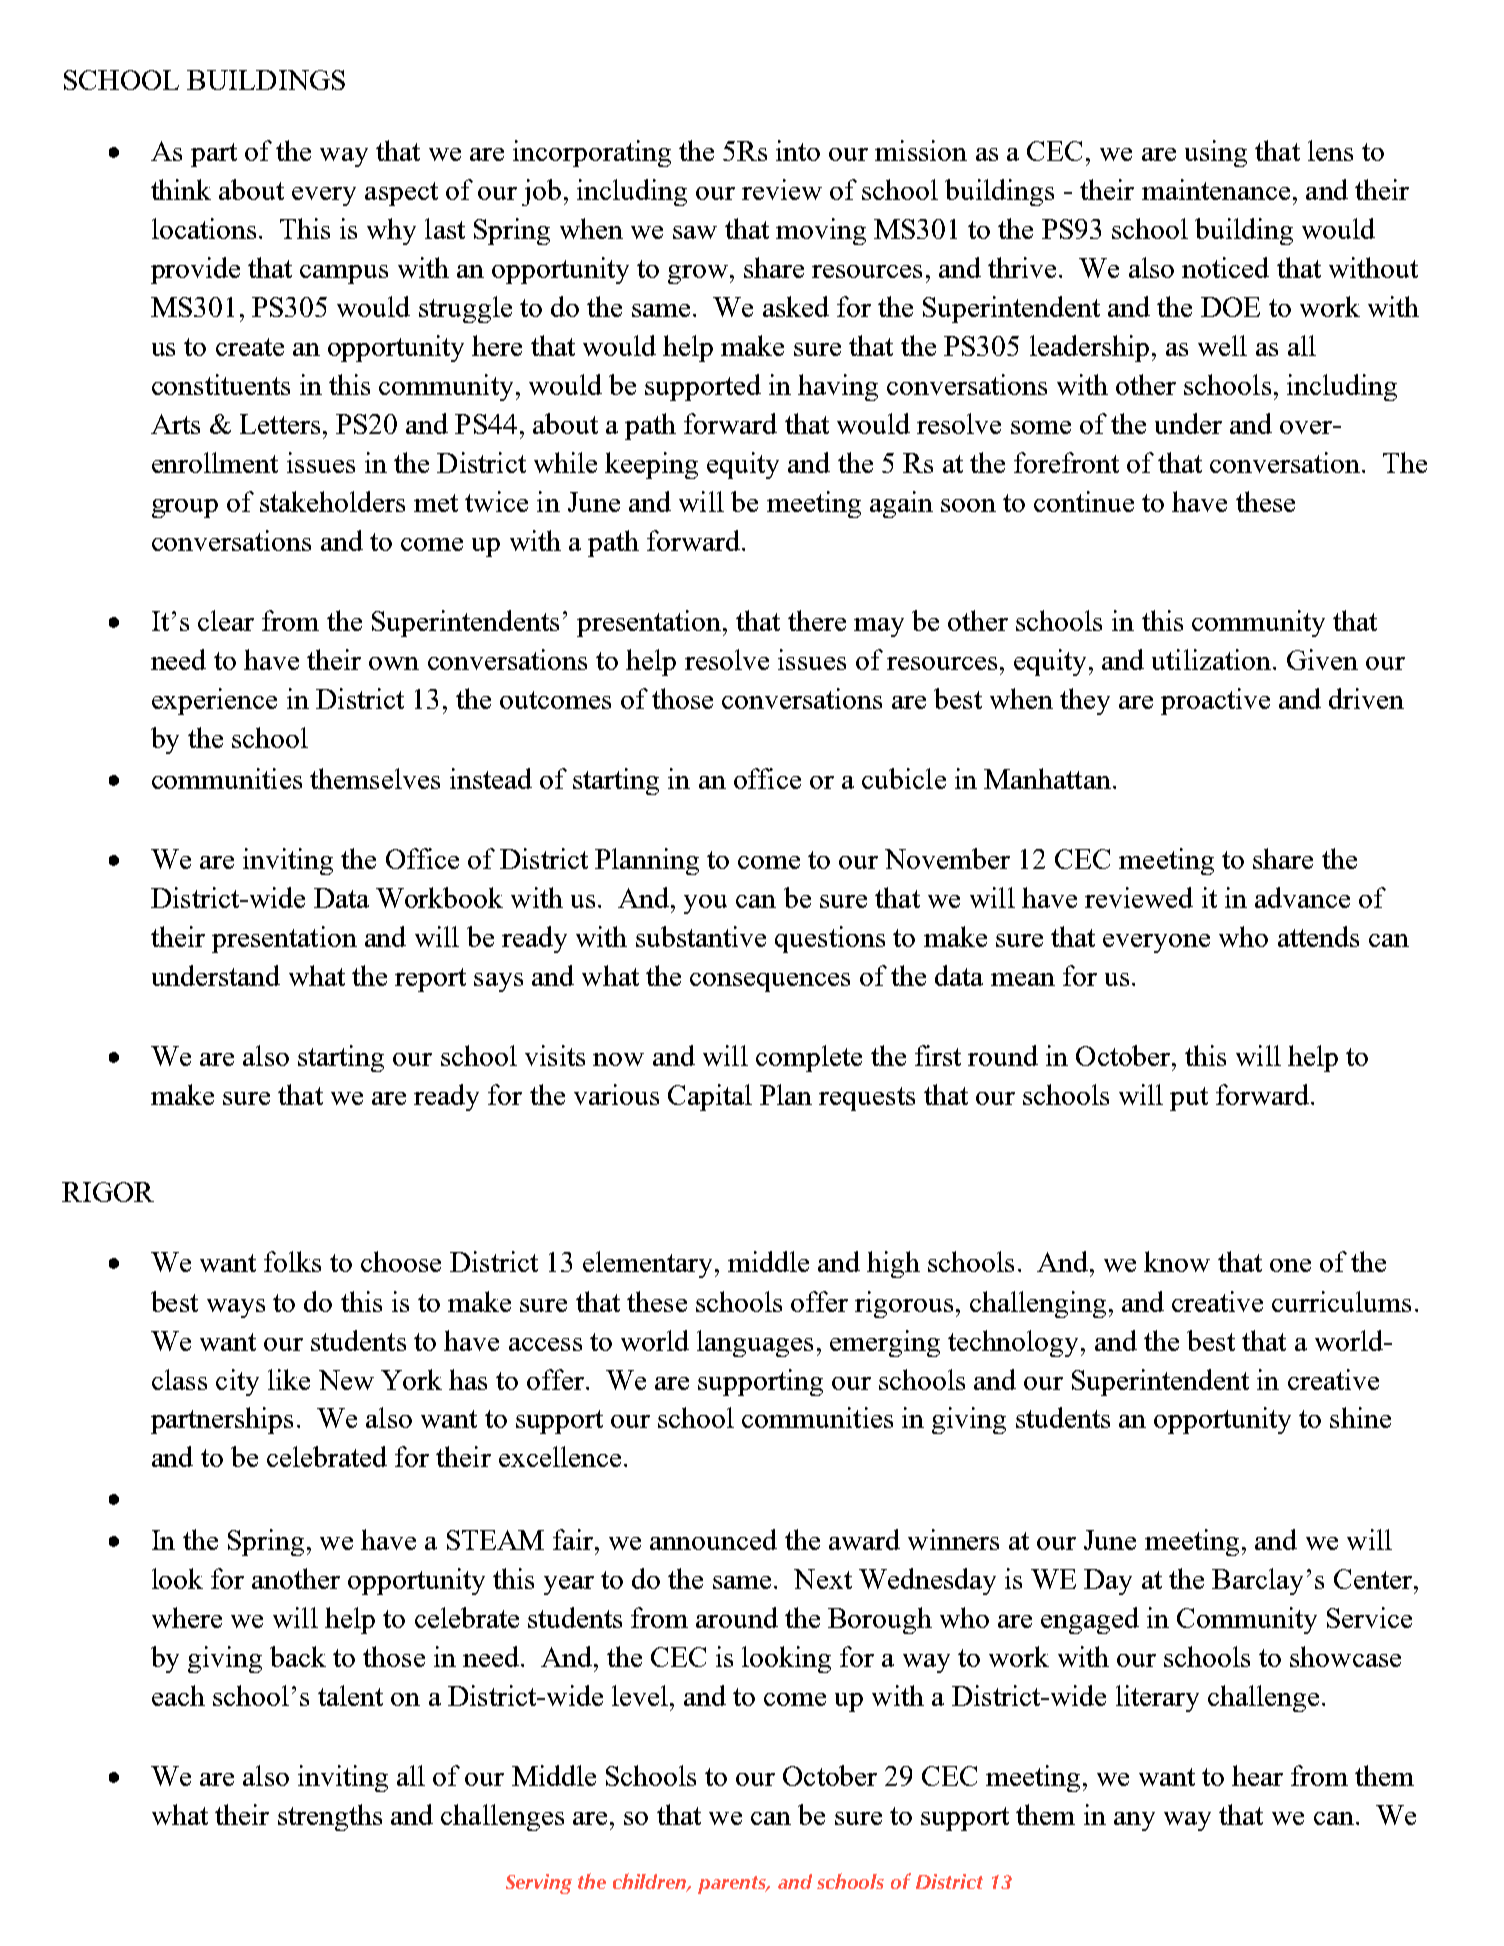  Describe the element at coordinates (755, 1343) in the screenshot. I see `languages` at that location.
